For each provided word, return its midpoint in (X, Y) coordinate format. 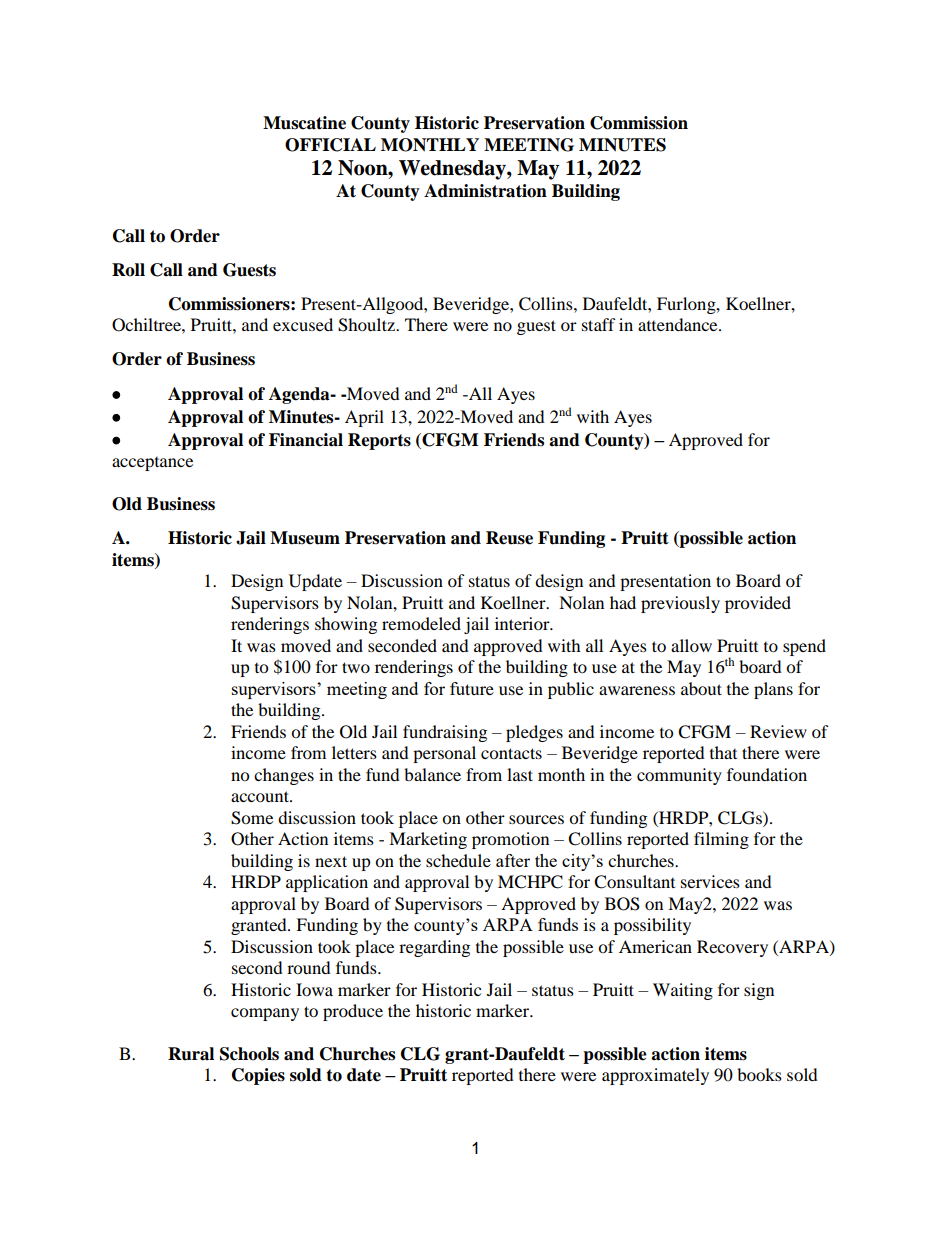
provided (758, 604)
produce (353, 1012)
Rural (191, 1054)
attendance (679, 324)
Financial (306, 440)
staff (599, 324)
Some (252, 818)
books (759, 1074)
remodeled (421, 623)
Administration (485, 191)
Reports (379, 441)
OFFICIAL (330, 145)
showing (346, 625)
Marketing (428, 840)
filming (721, 840)
